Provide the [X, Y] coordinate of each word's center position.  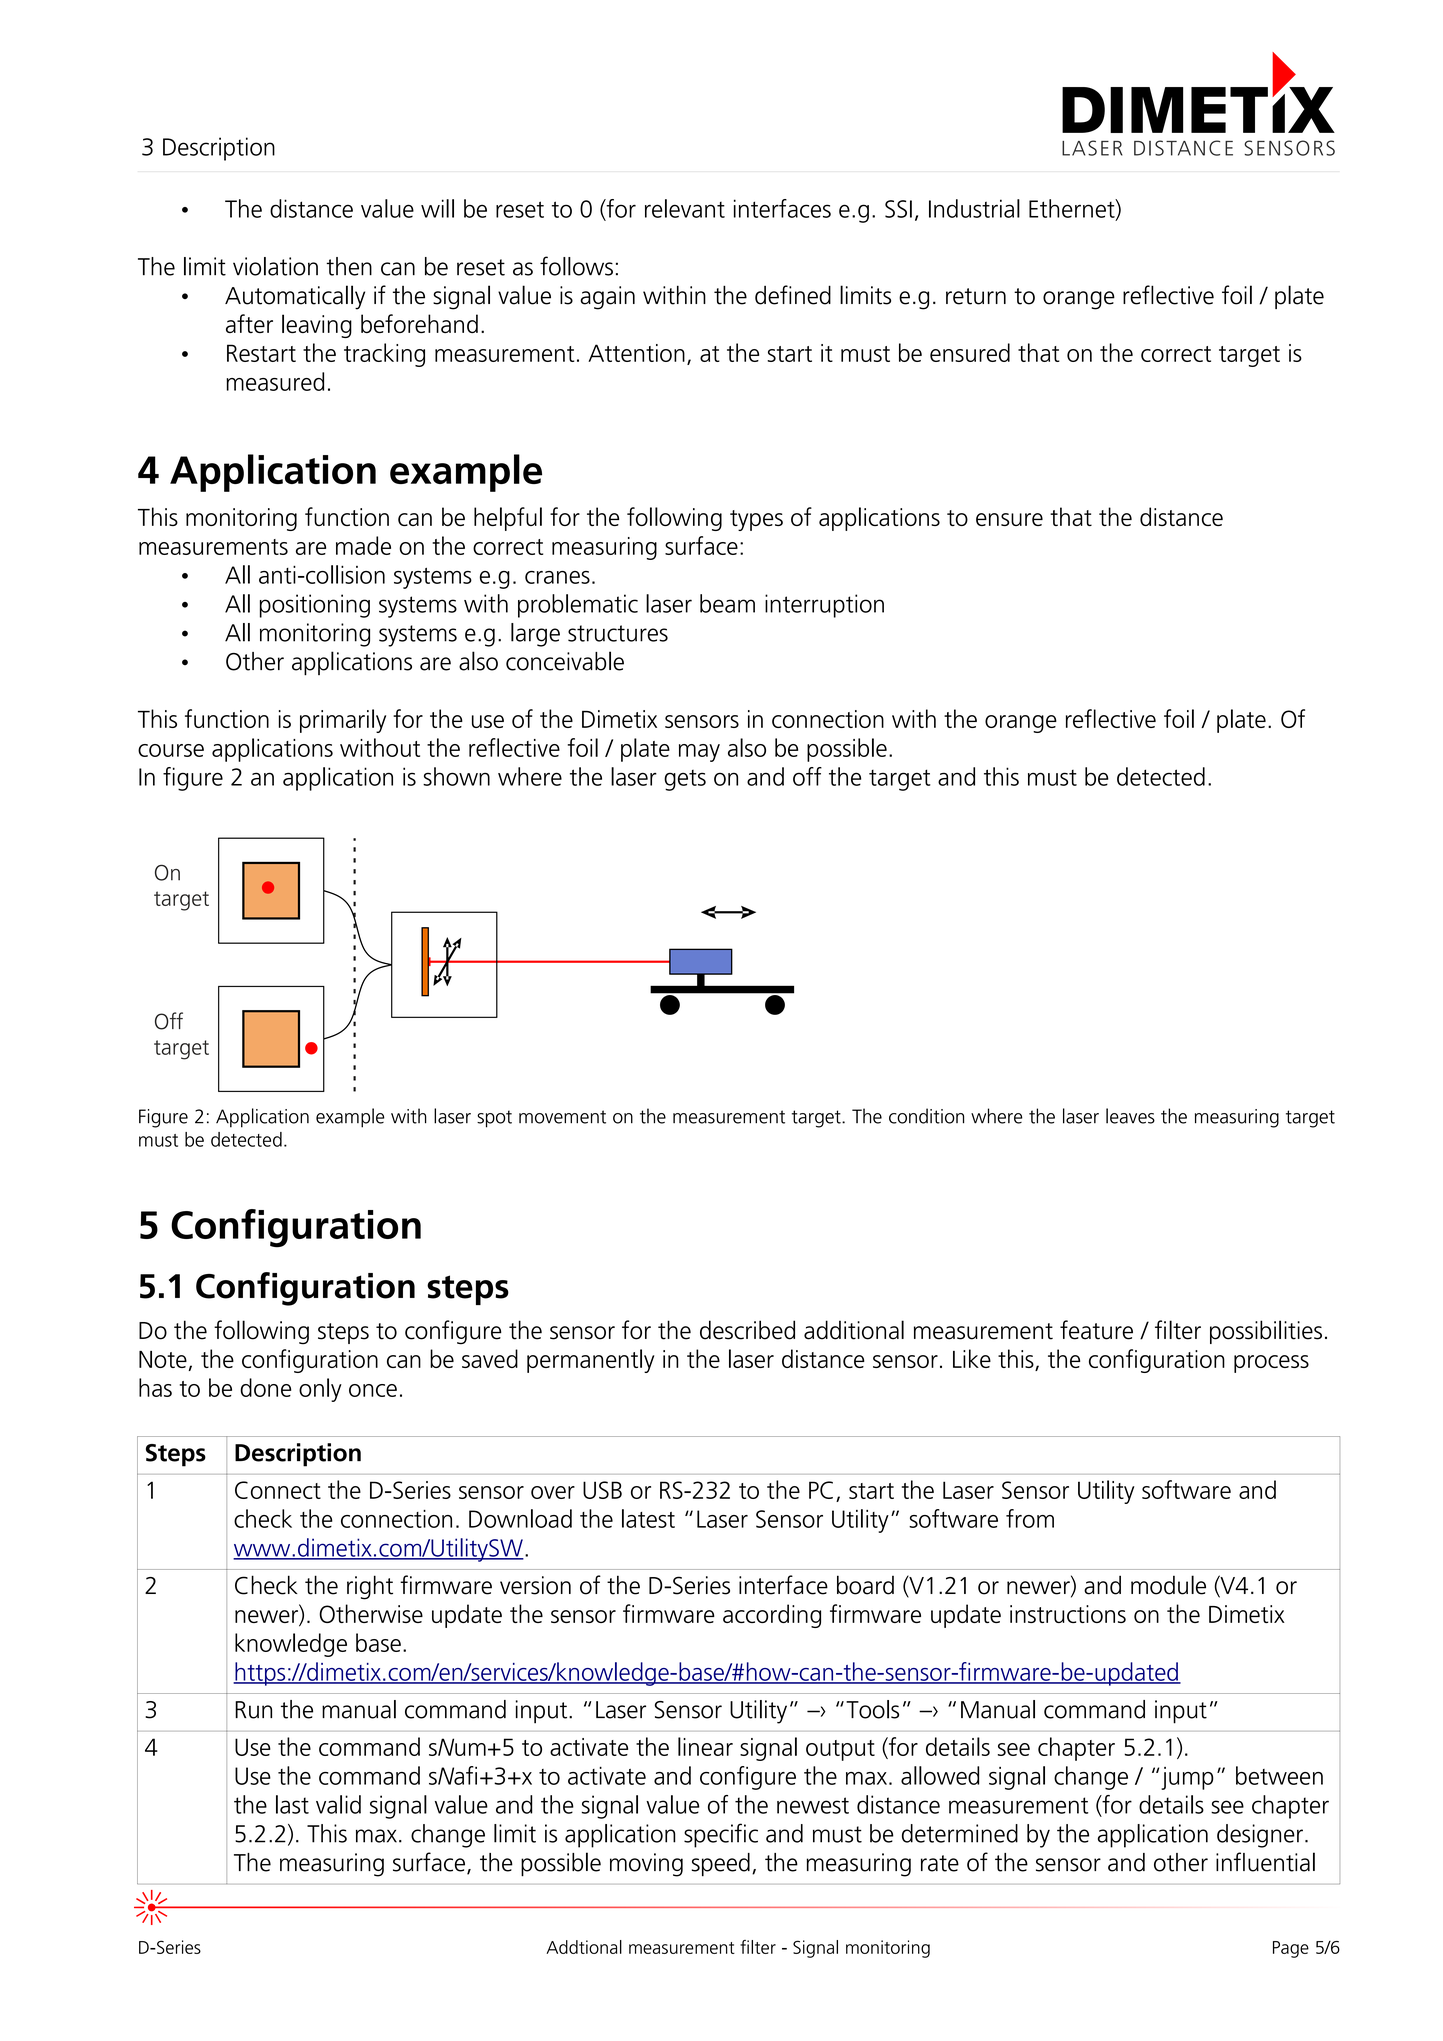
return [976, 296]
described [747, 1330]
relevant [685, 208]
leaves [1130, 1116]
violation [275, 266]
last [292, 1804]
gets [685, 780]
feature [1096, 1330]
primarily [343, 721]
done [265, 1387]
